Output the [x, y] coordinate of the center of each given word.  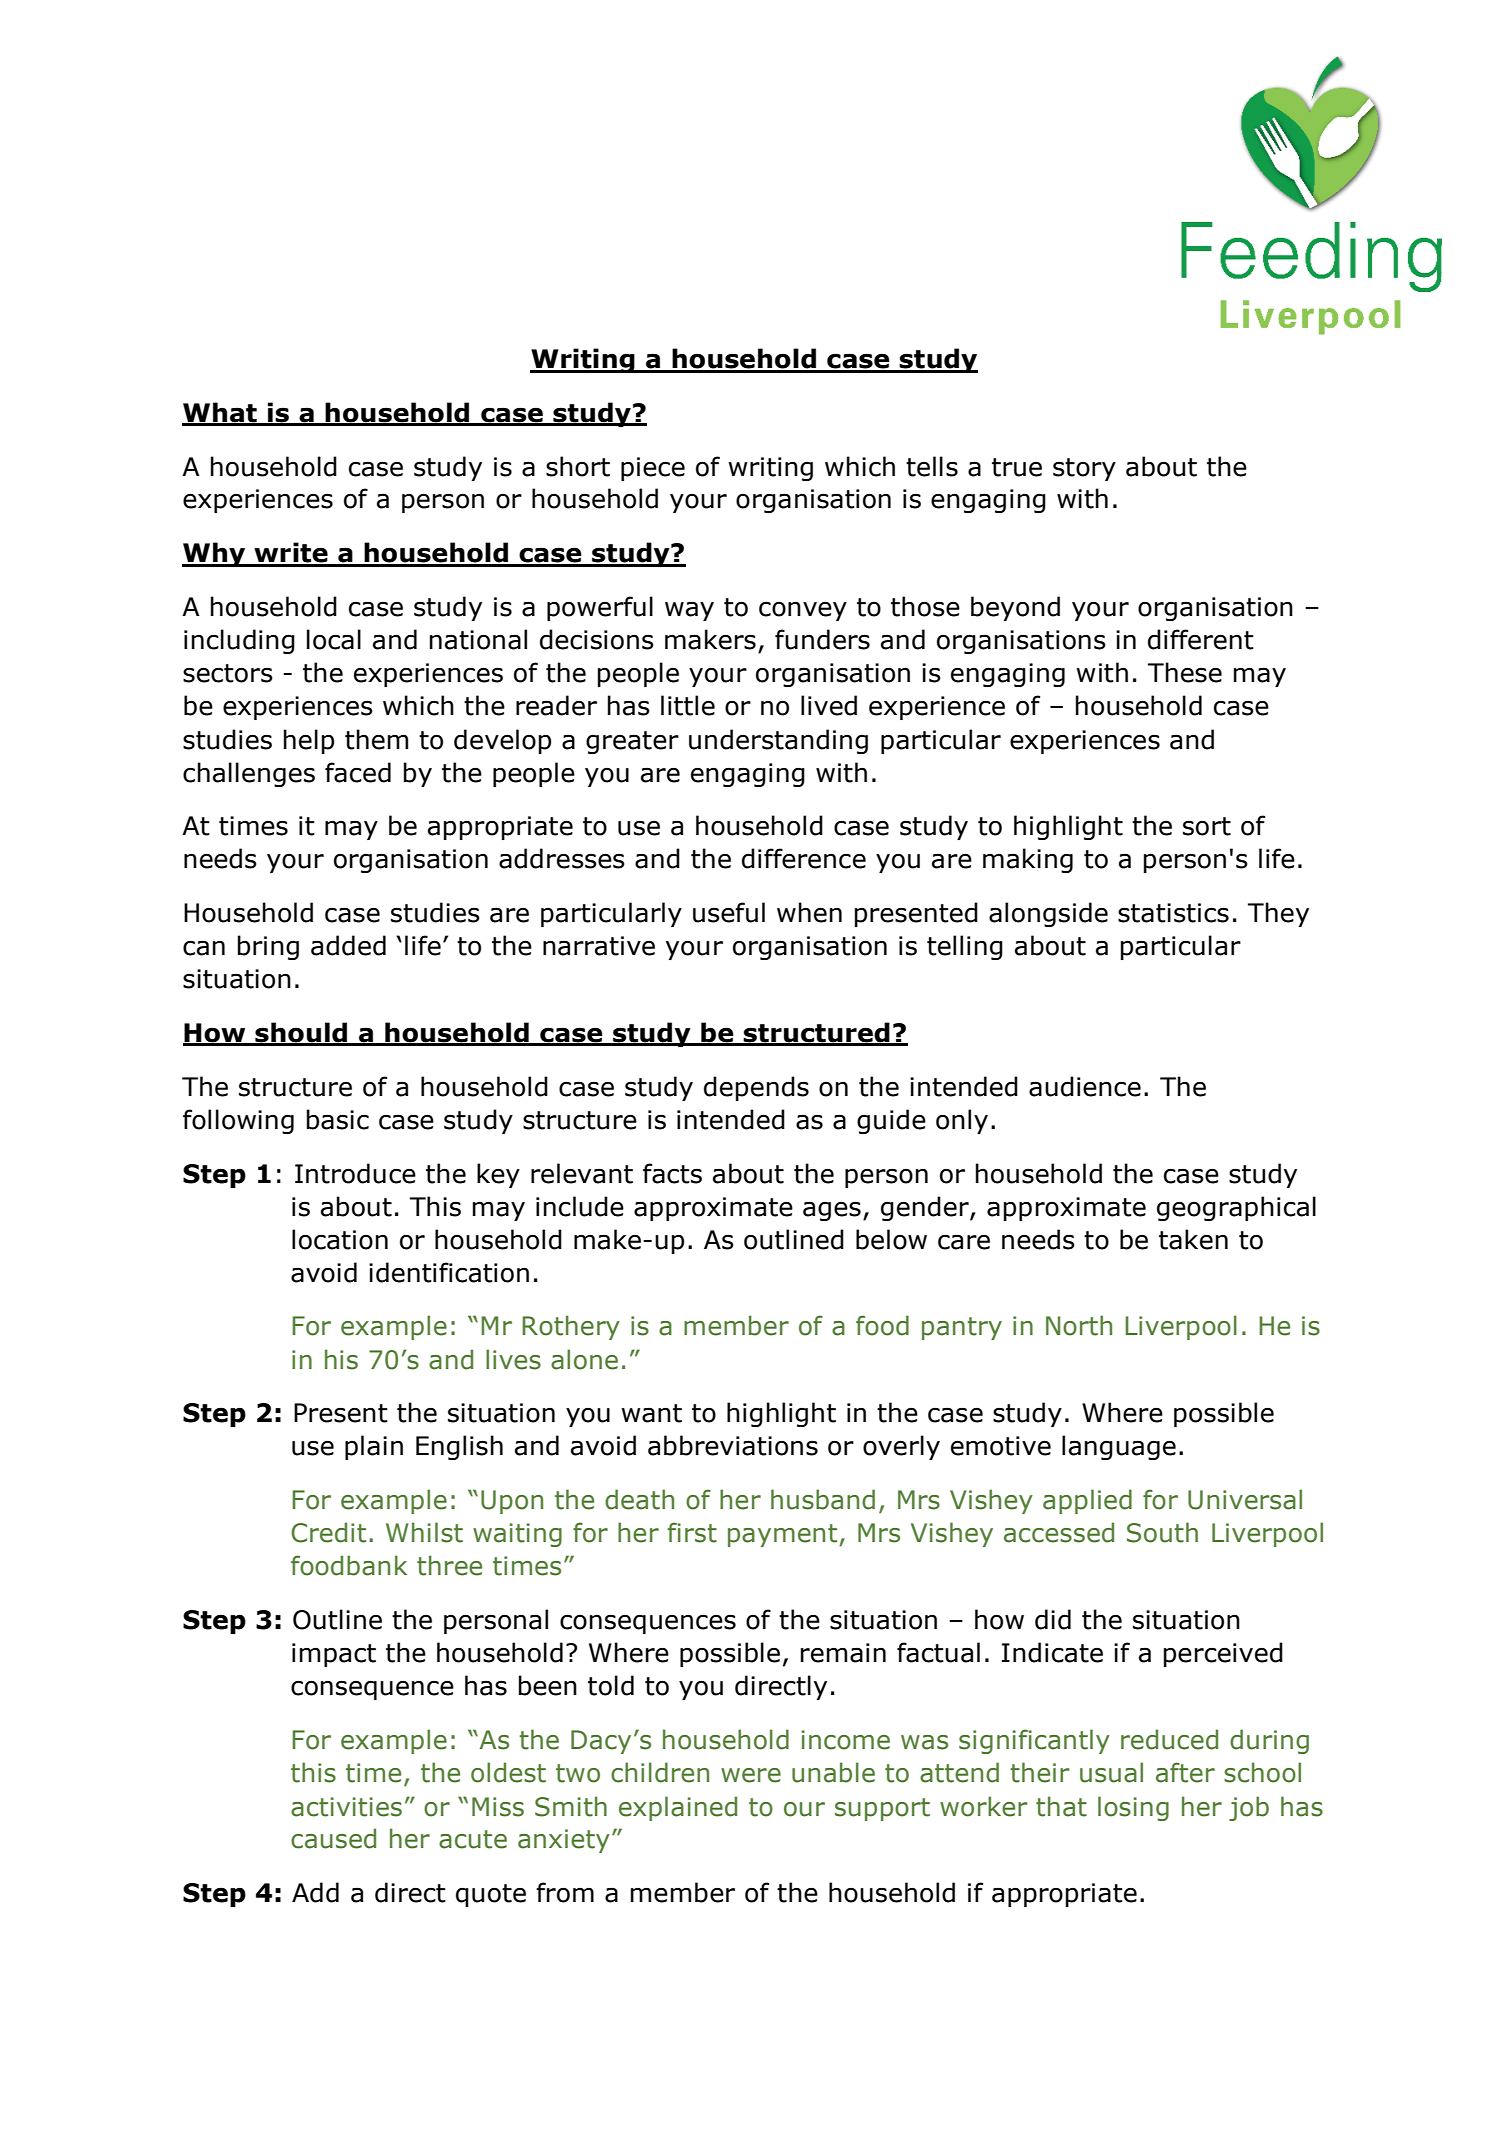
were [751, 1775]
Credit [328, 1532]
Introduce [355, 1173]
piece [653, 469]
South [1162, 1532]
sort [1207, 826]
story [1084, 469]
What [220, 413]
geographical [1236, 1208]
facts [672, 1173]
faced [358, 772]
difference [804, 858]
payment [784, 1535]
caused [333, 1838]
